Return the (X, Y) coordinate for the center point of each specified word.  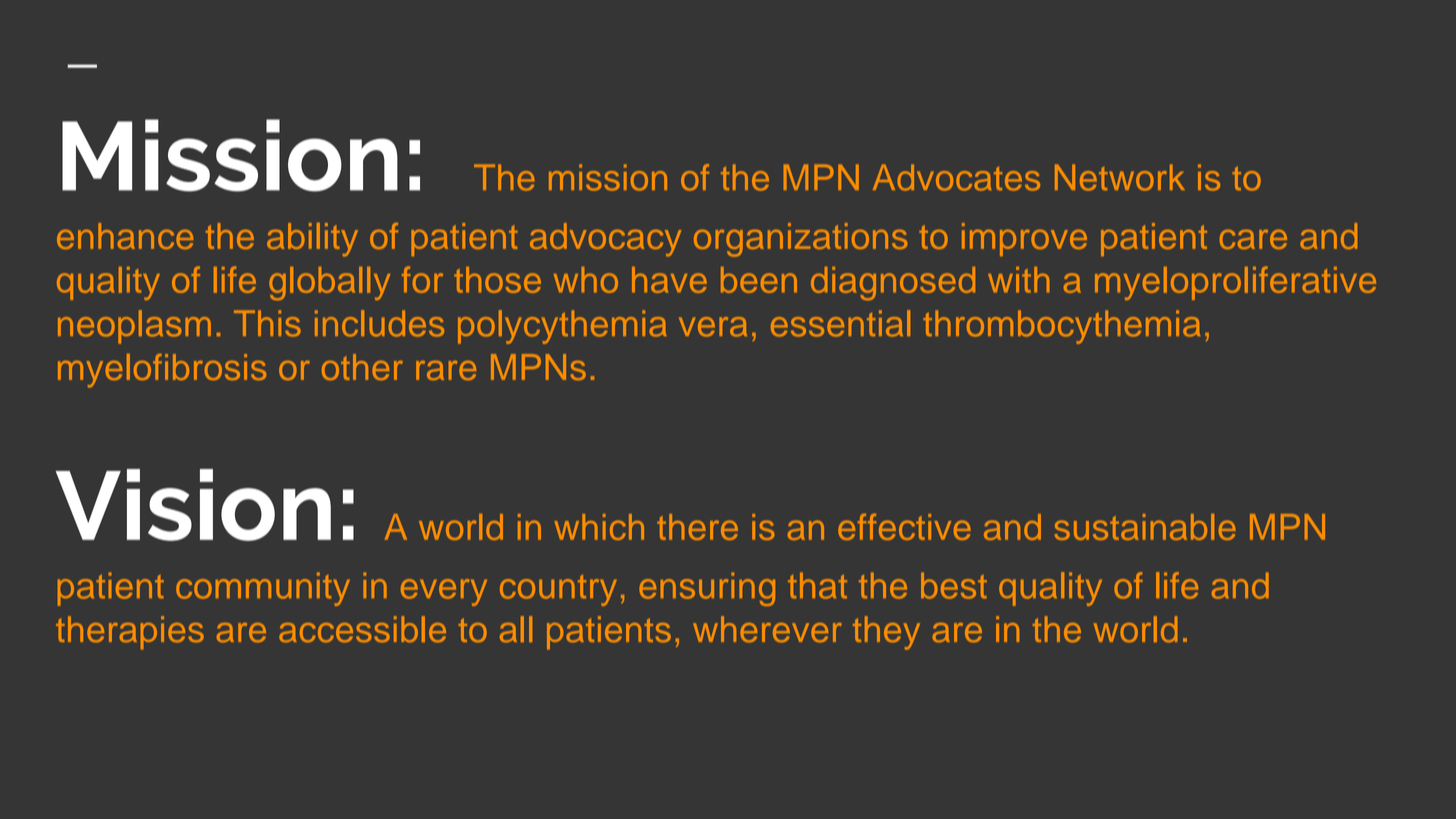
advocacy (605, 240)
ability (312, 240)
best (954, 585)
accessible (362, 629)
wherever (767, 629)
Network (1120, 177)
